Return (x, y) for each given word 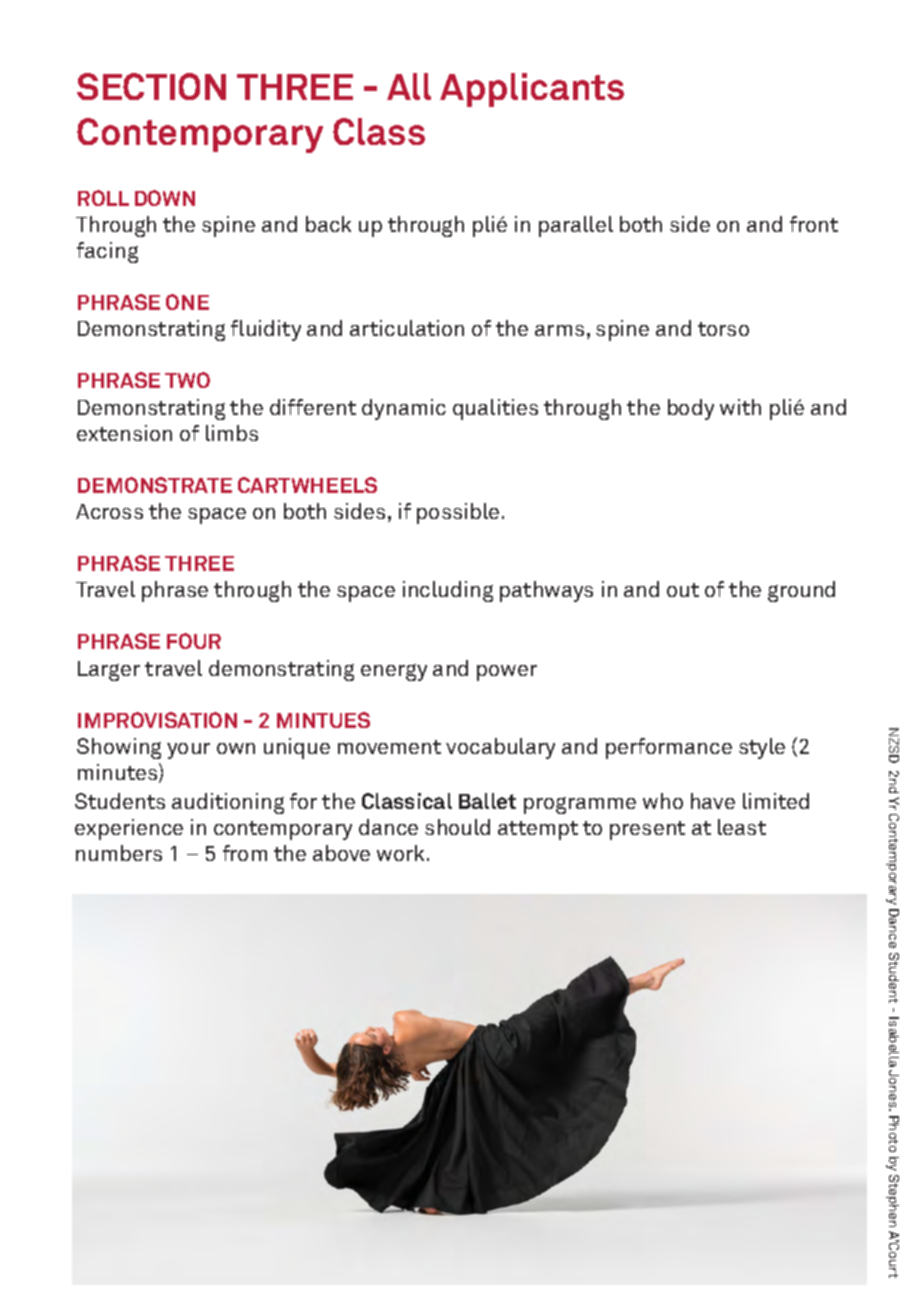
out (683, 590)
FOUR (194, 641)
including (448, 591)
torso (723, 329)
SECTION (151, 86)
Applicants (532, 90)
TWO (187, 380)
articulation (407, 328)
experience (129, 829)
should (457, 827)
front (814, 224)
